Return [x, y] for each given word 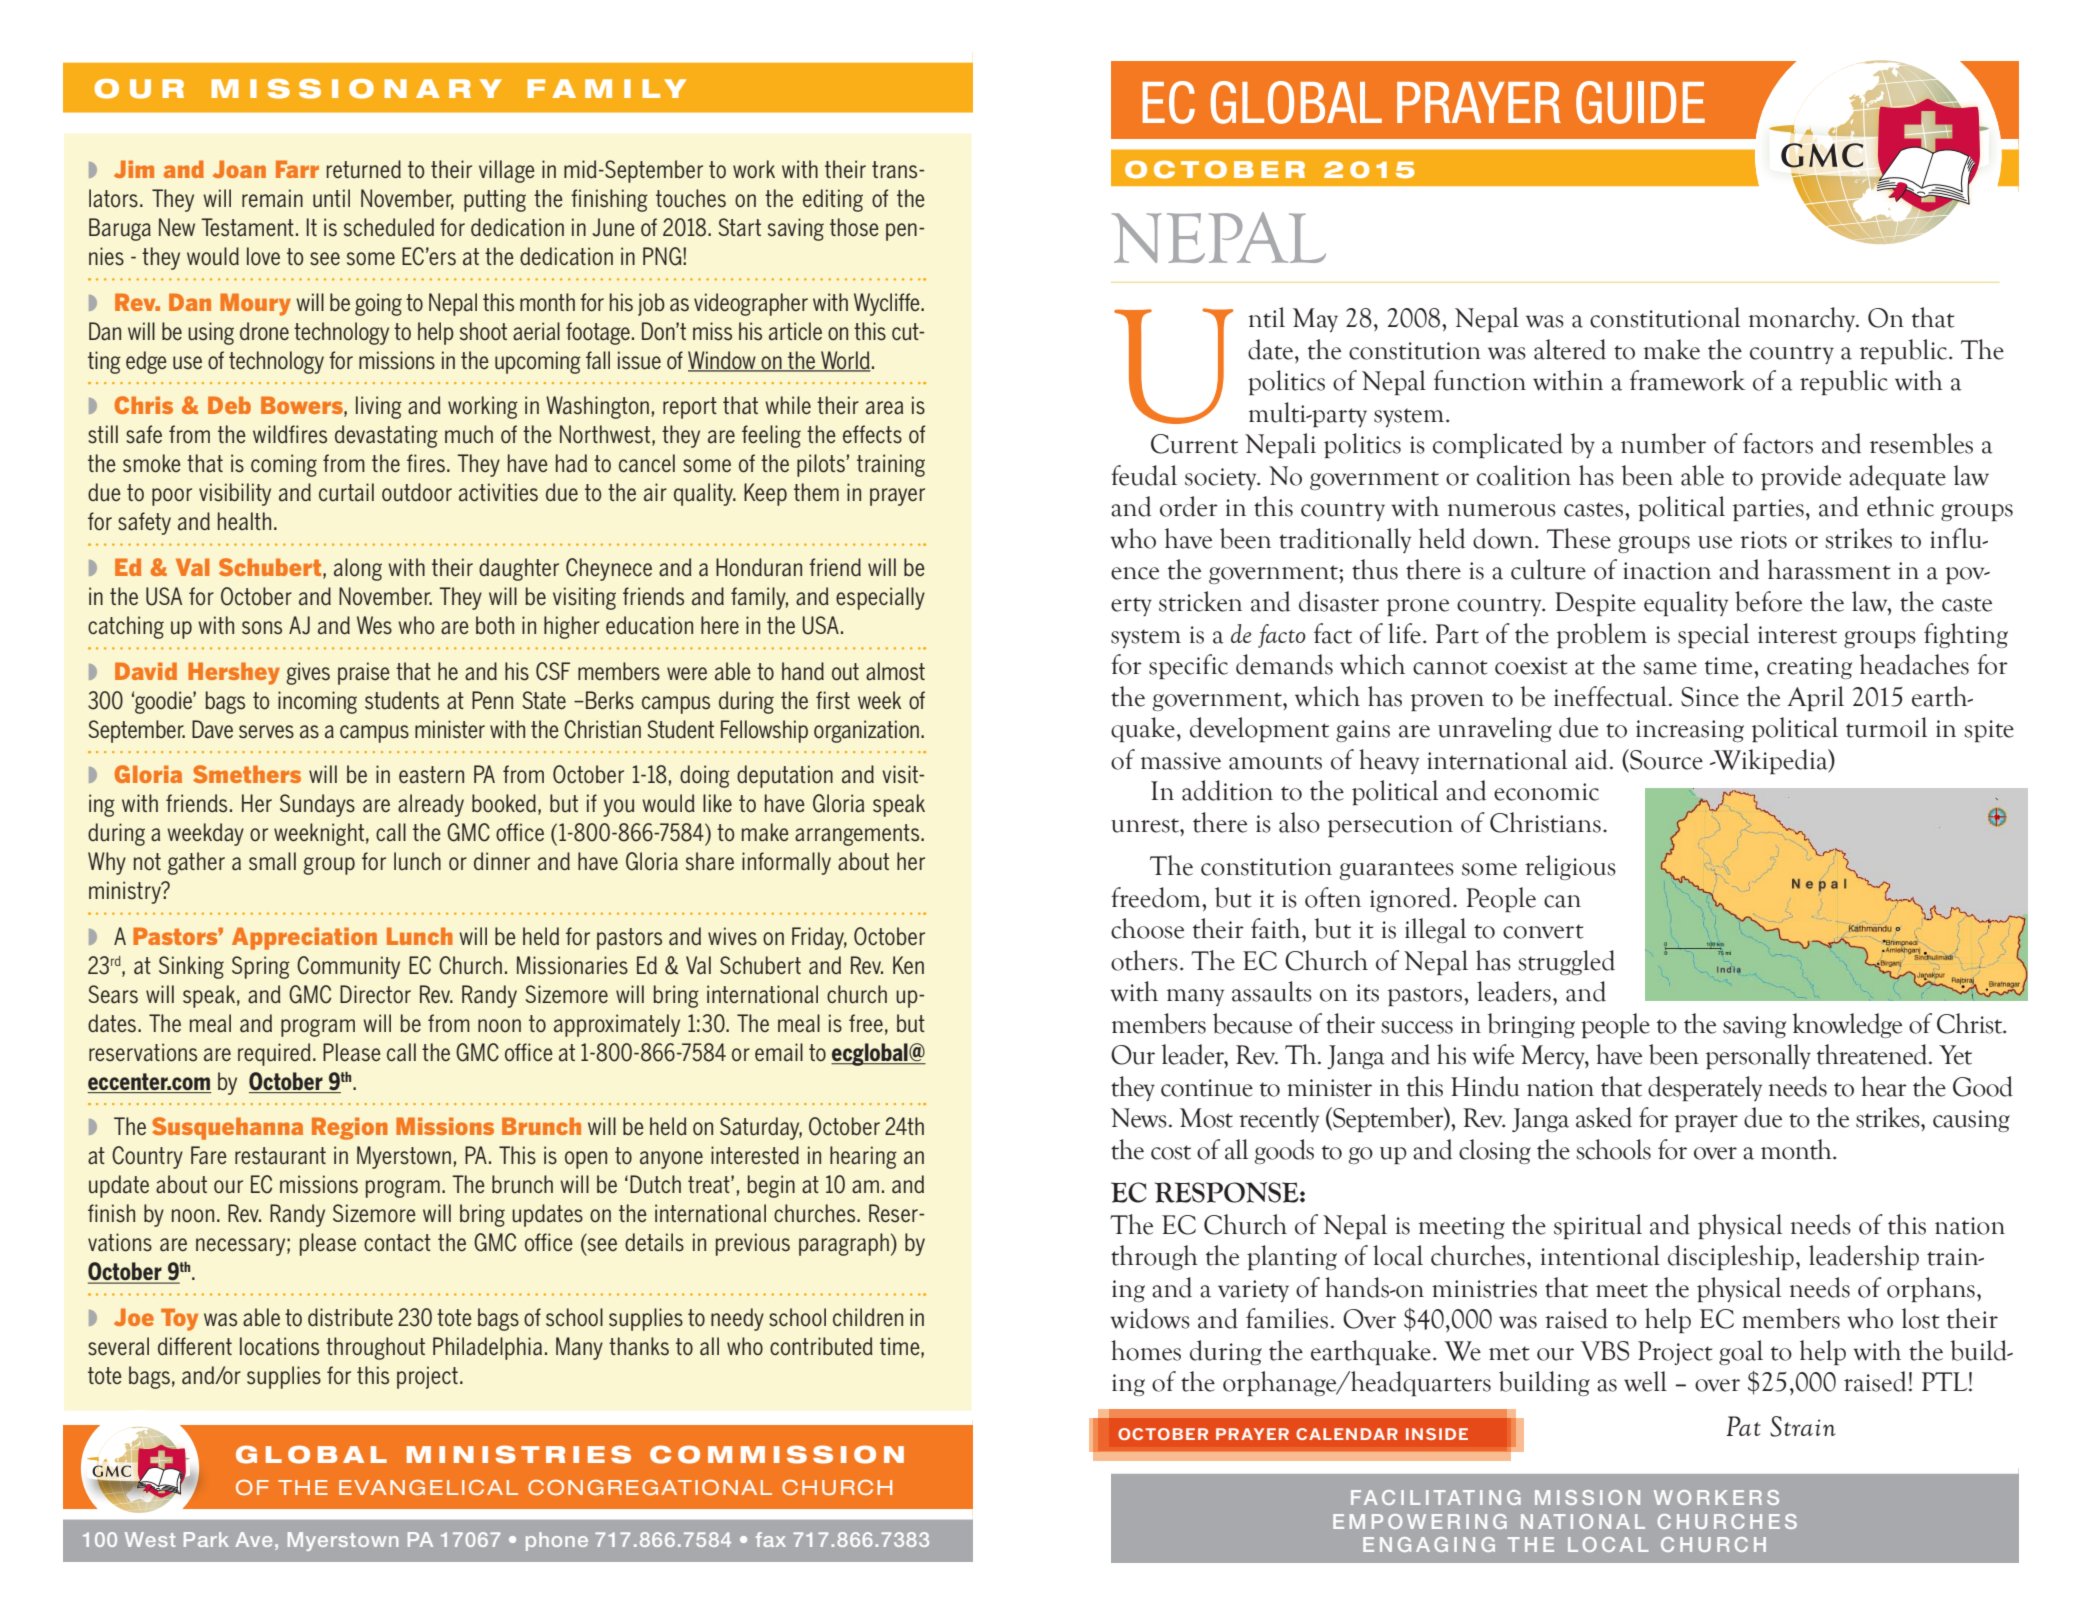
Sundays [317, 805]
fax [771, 1539]
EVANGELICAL [428, 1487]
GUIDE [1640, 102]
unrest [1146, 825]
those [854, 227]
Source [1665, 759]
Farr [297, 169]
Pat [1743, 1426]
